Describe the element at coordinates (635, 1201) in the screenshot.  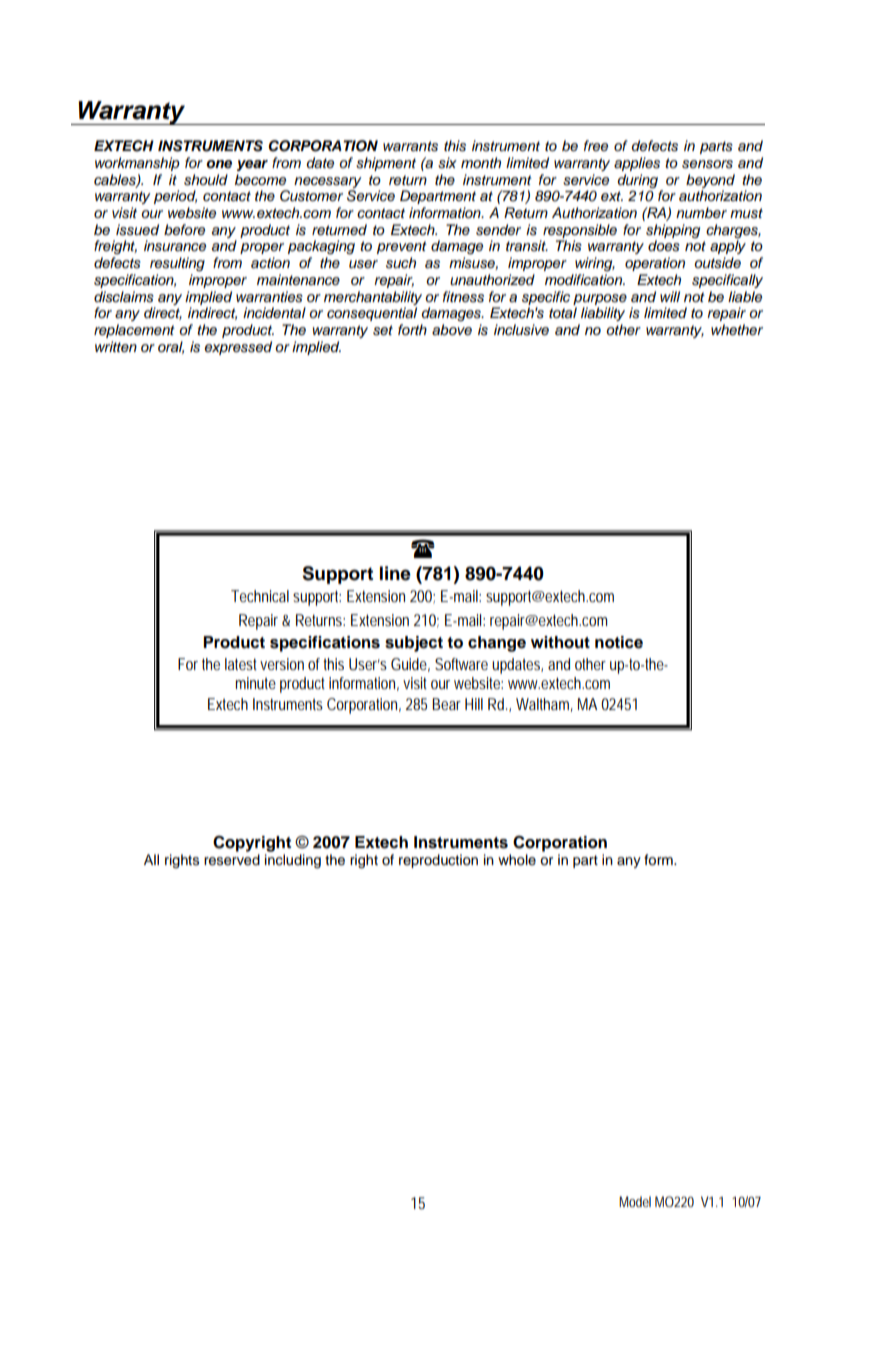
I see `Model` at that location.
